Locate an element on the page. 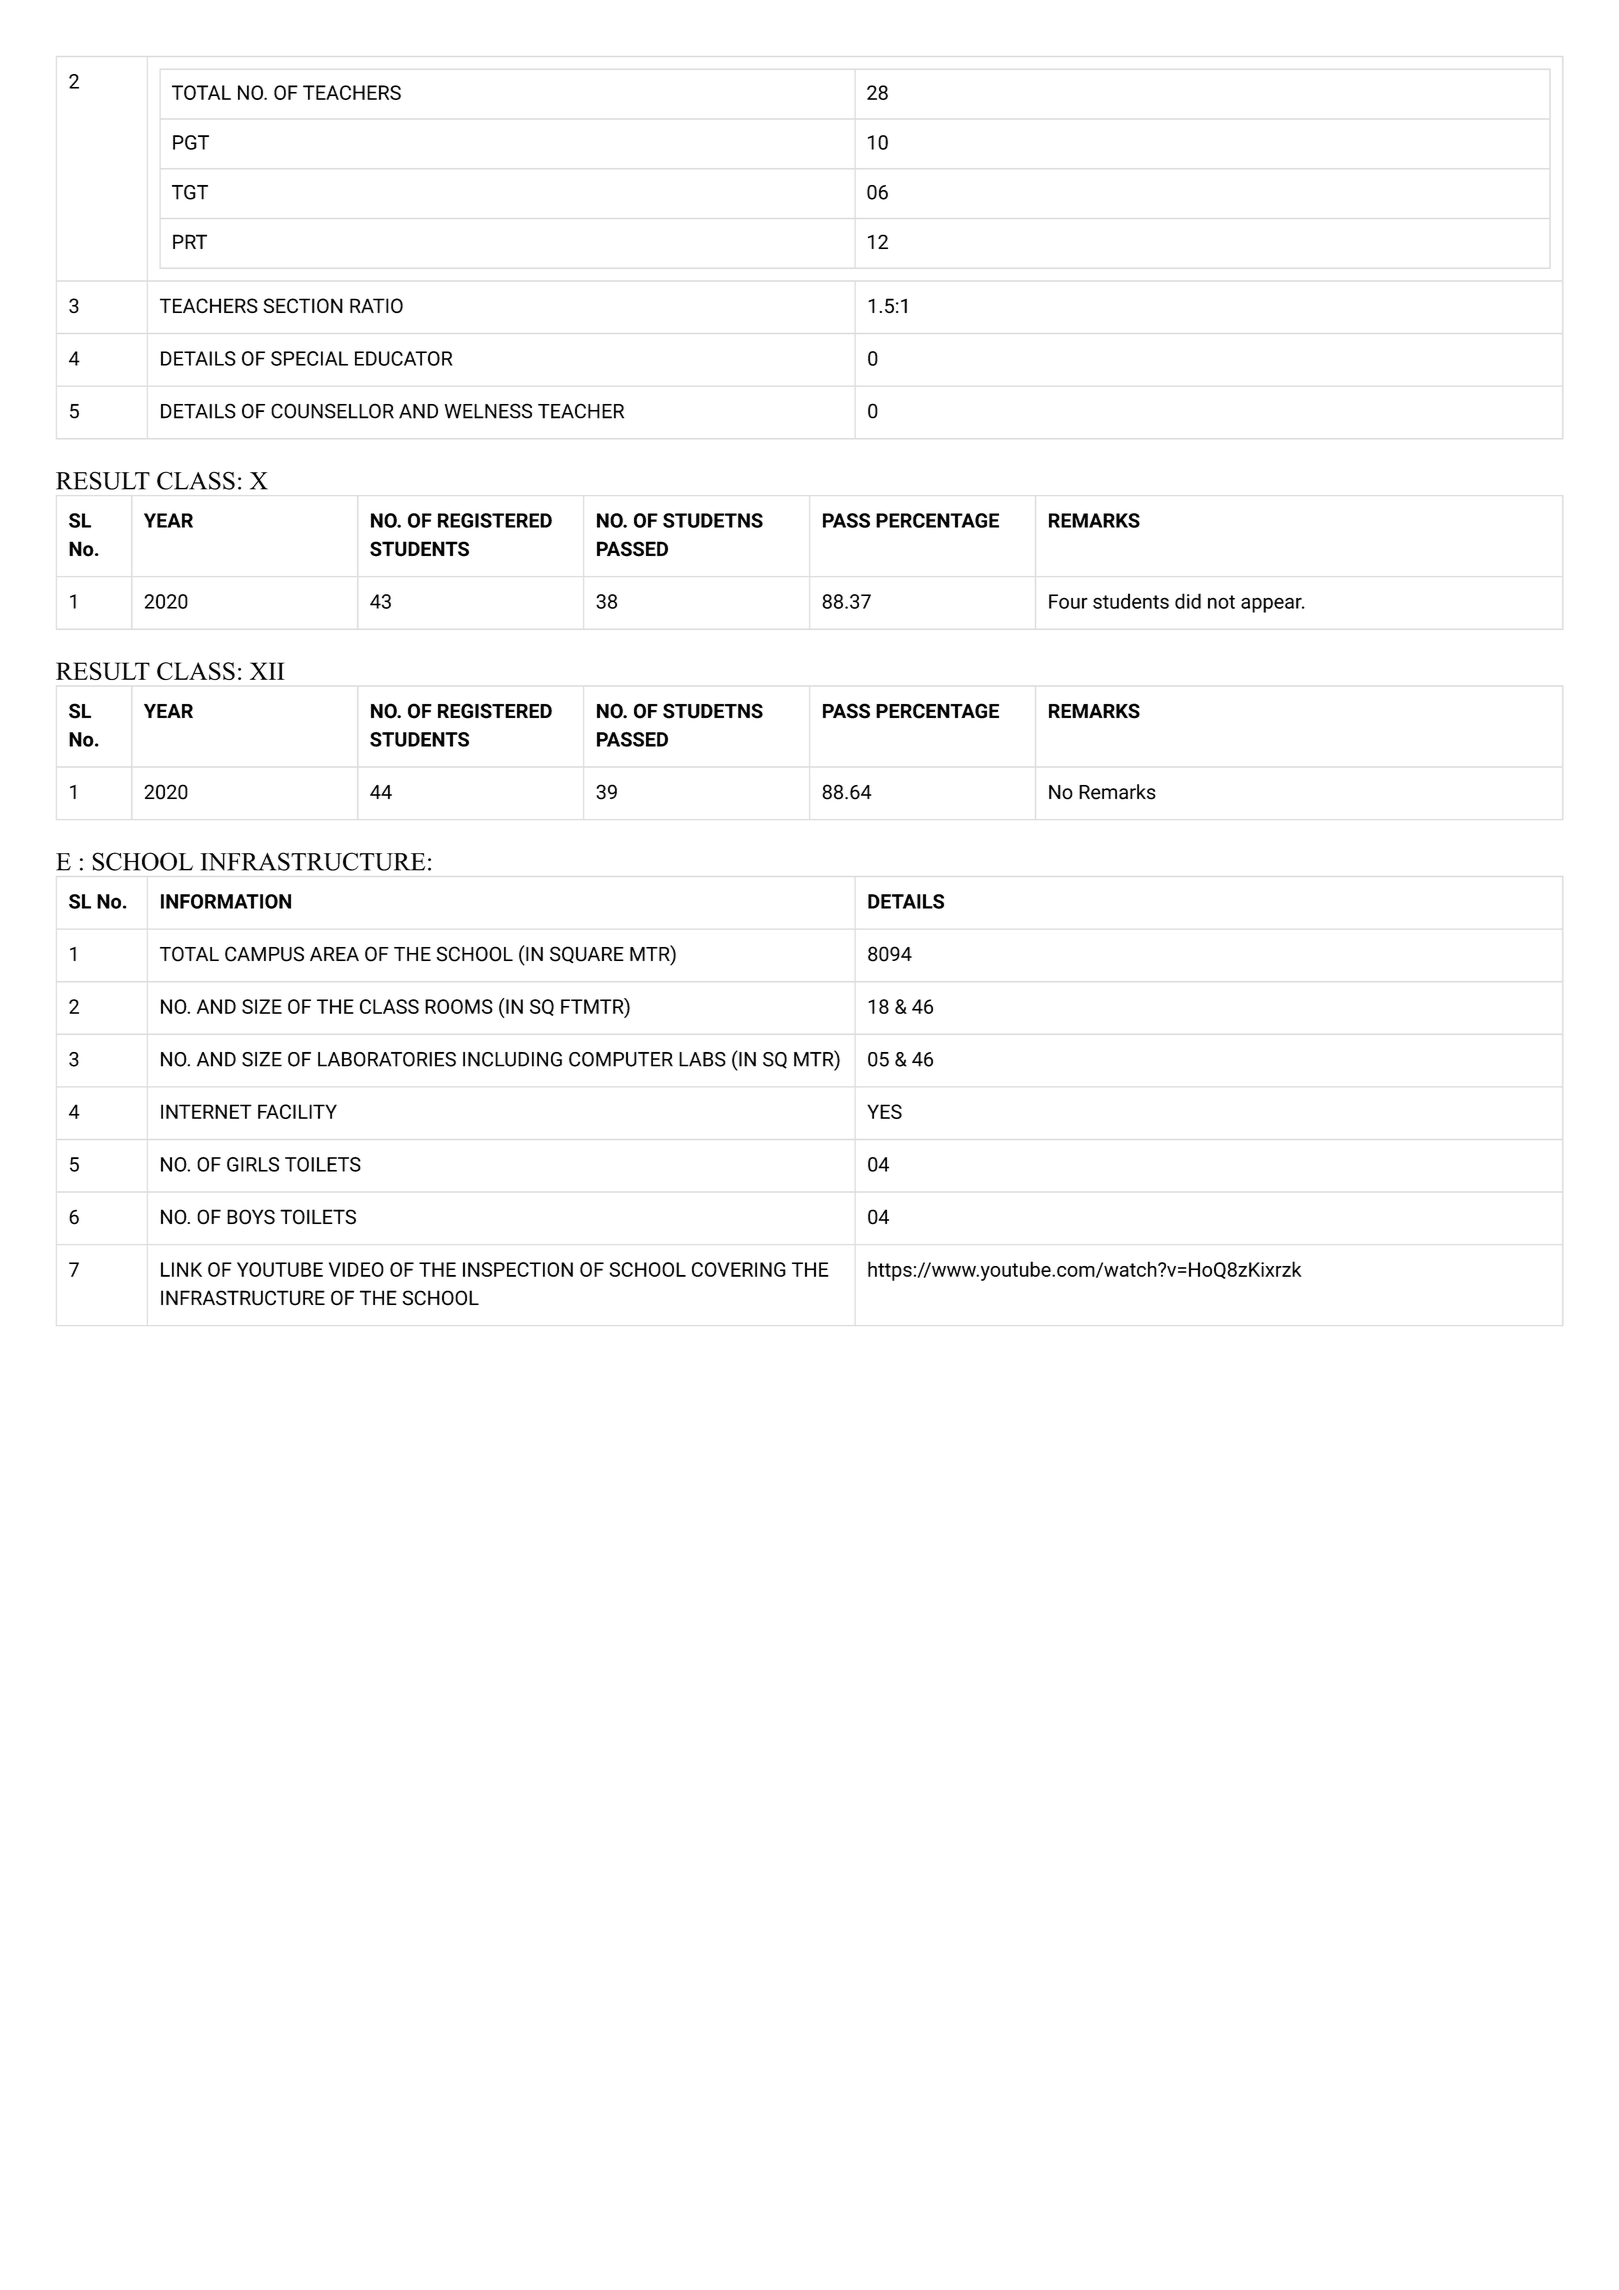 This page has height=2290, width=1619. RATIO is located at coordinates (376, 305).
